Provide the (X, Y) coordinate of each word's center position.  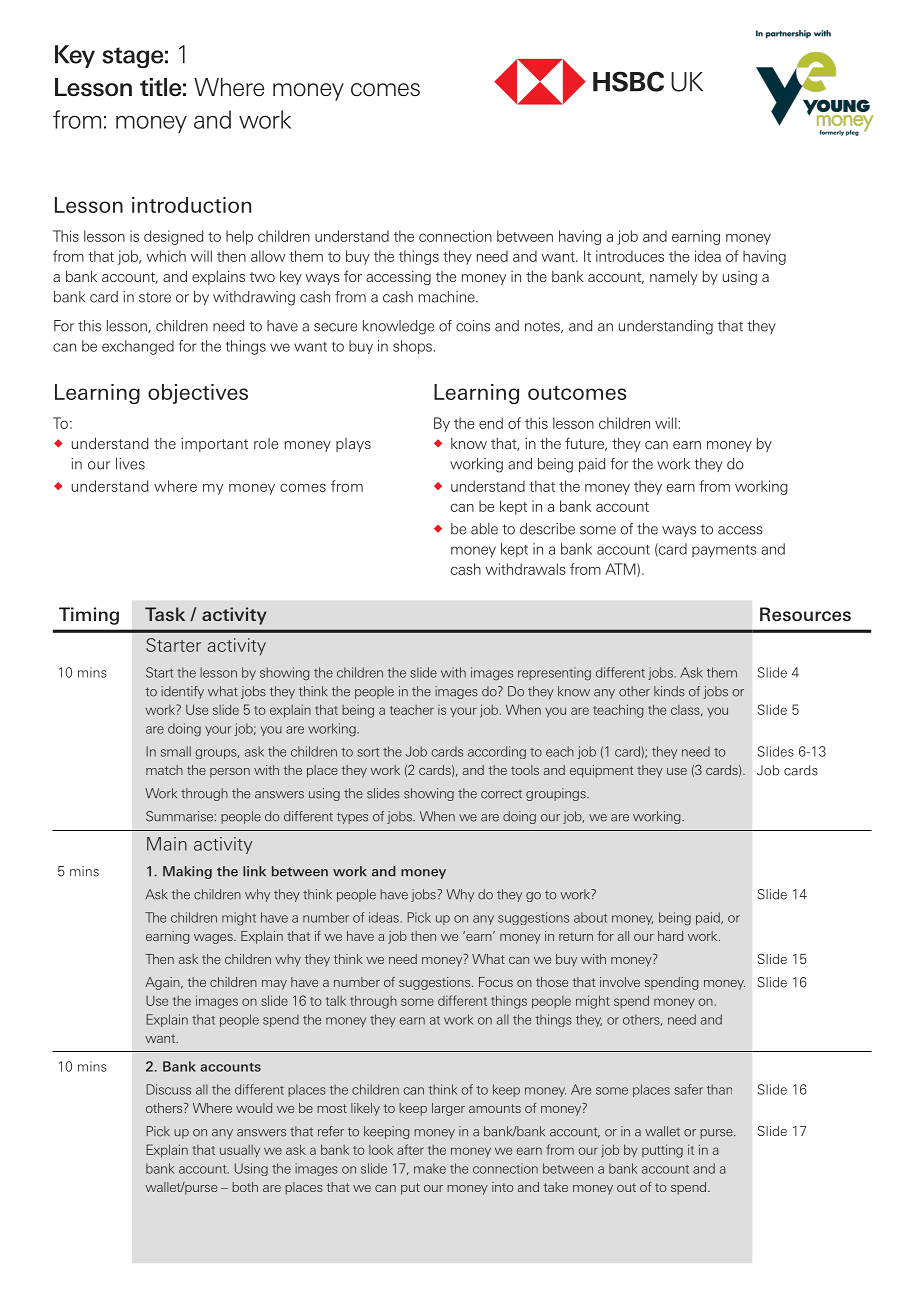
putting (662, 1151)
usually (240, 1151)
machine (448, 297)
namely (674, 278)
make (430, 1168)
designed (173, 237)
